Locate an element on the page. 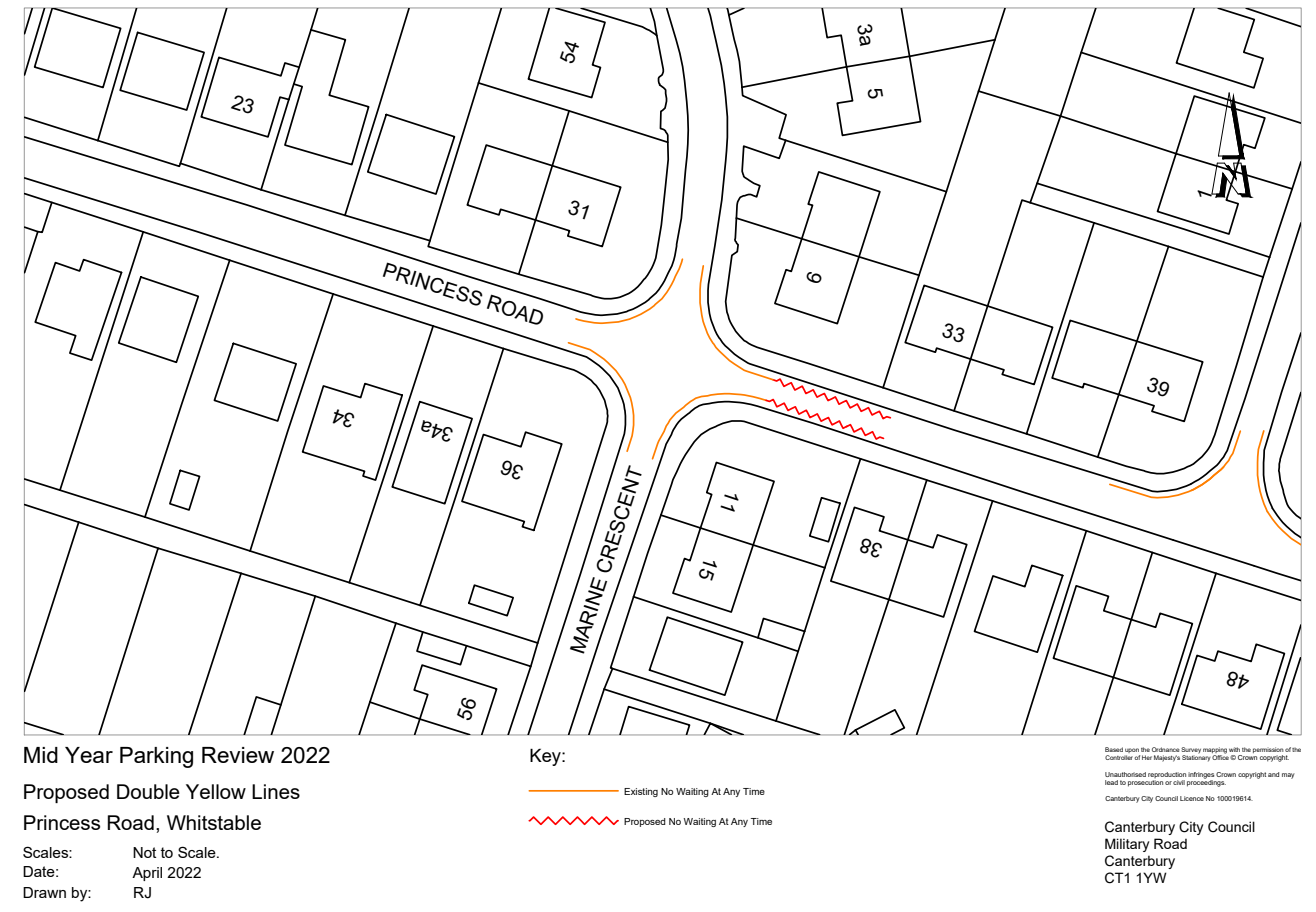  Her is located at coordinates (1147, 757).
